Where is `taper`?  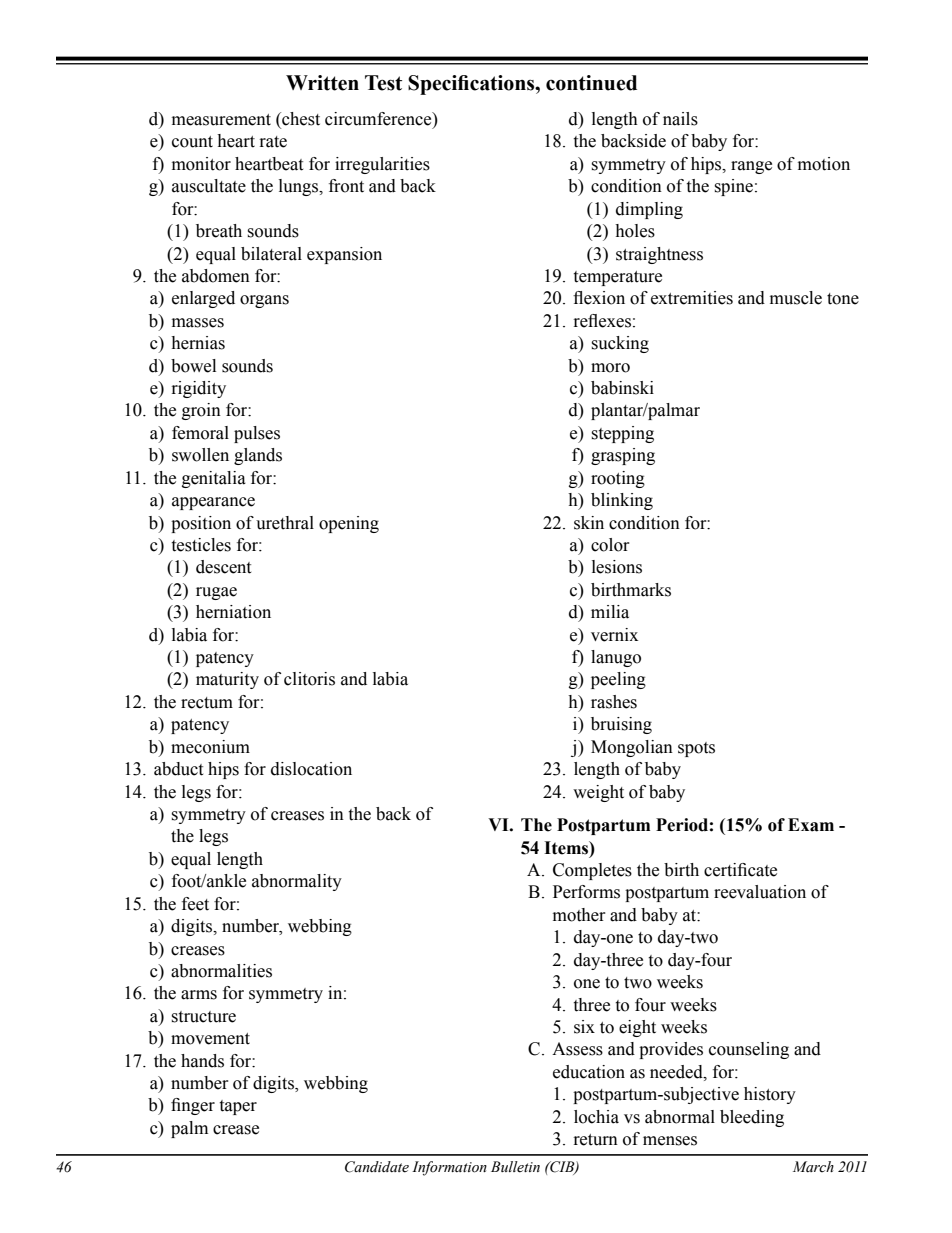
taper is located at coordinates (238, 1107).
